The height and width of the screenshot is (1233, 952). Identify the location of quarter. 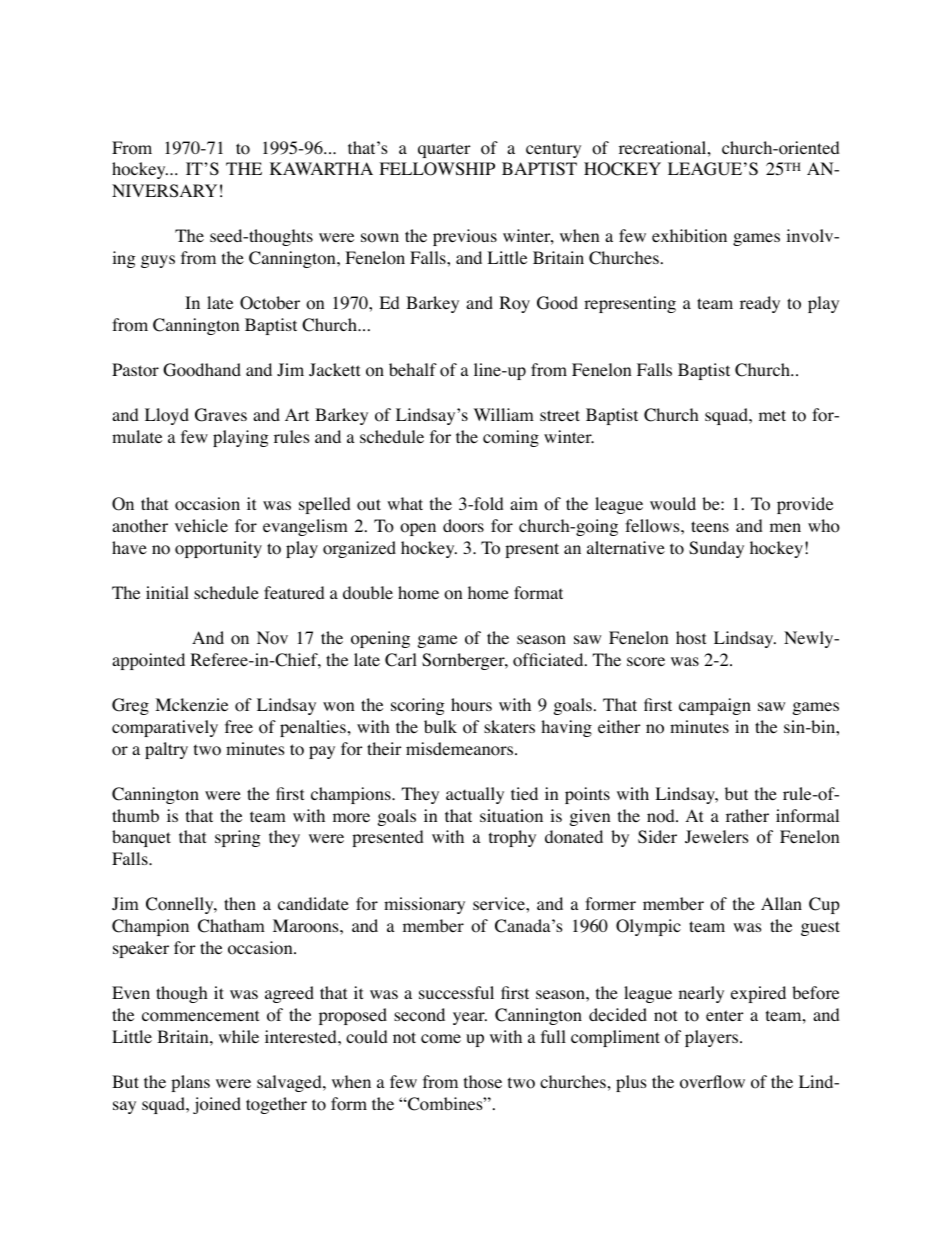
(444, 150).
